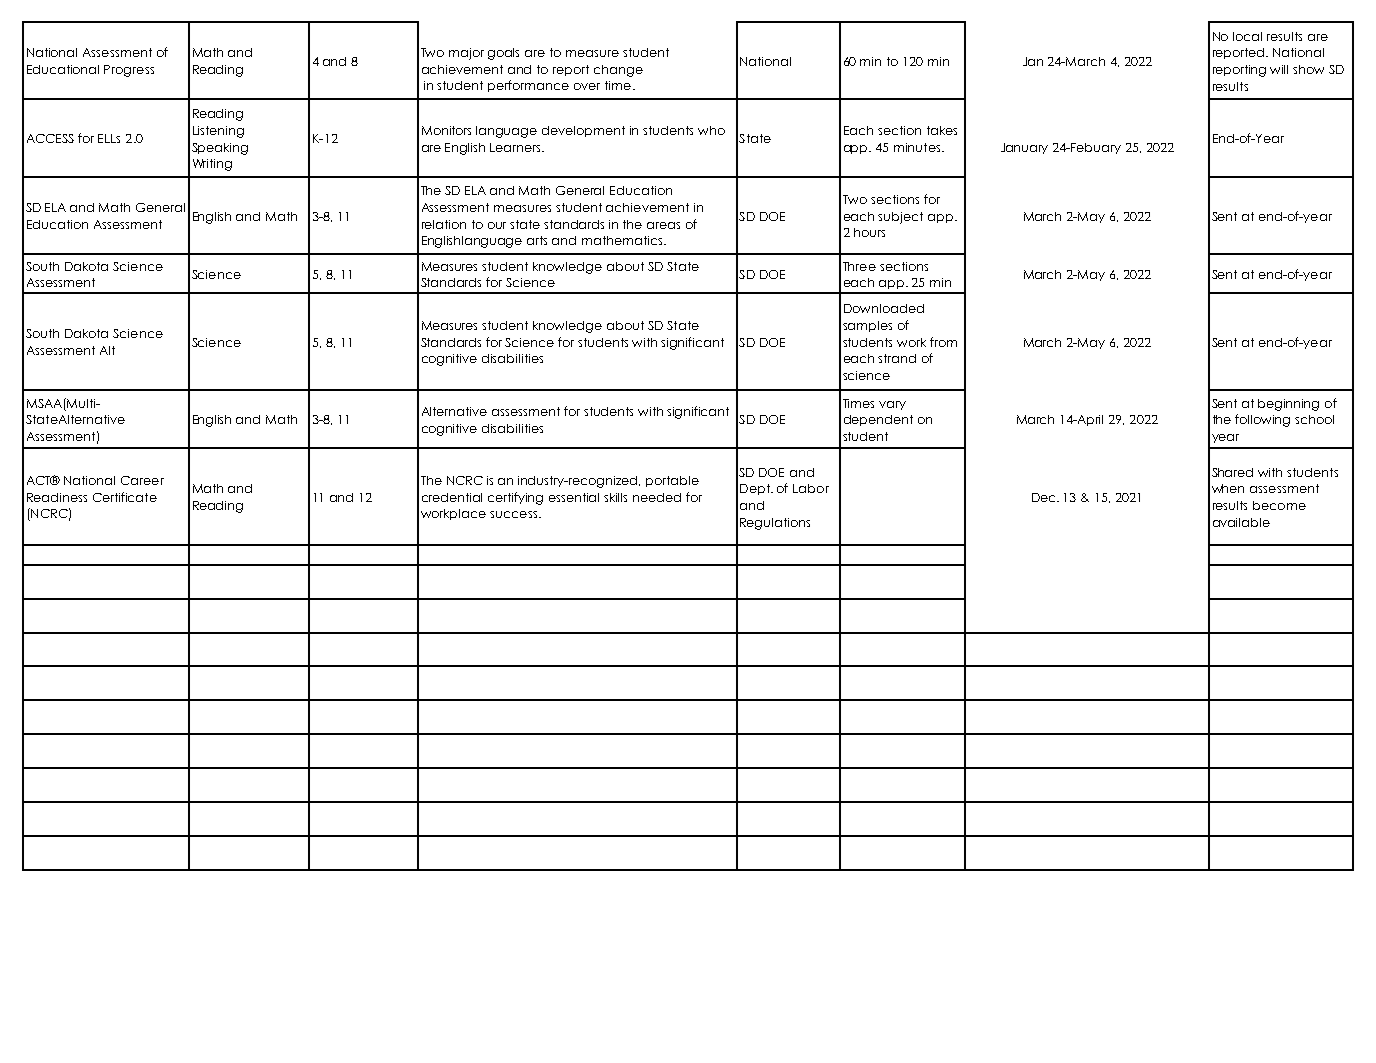 The height and width of the screenshot is (1063, 1376). What do you see at coordinates (1247, 36) in the screenshot?
I see `local` at bounding box center [1247, 36].
